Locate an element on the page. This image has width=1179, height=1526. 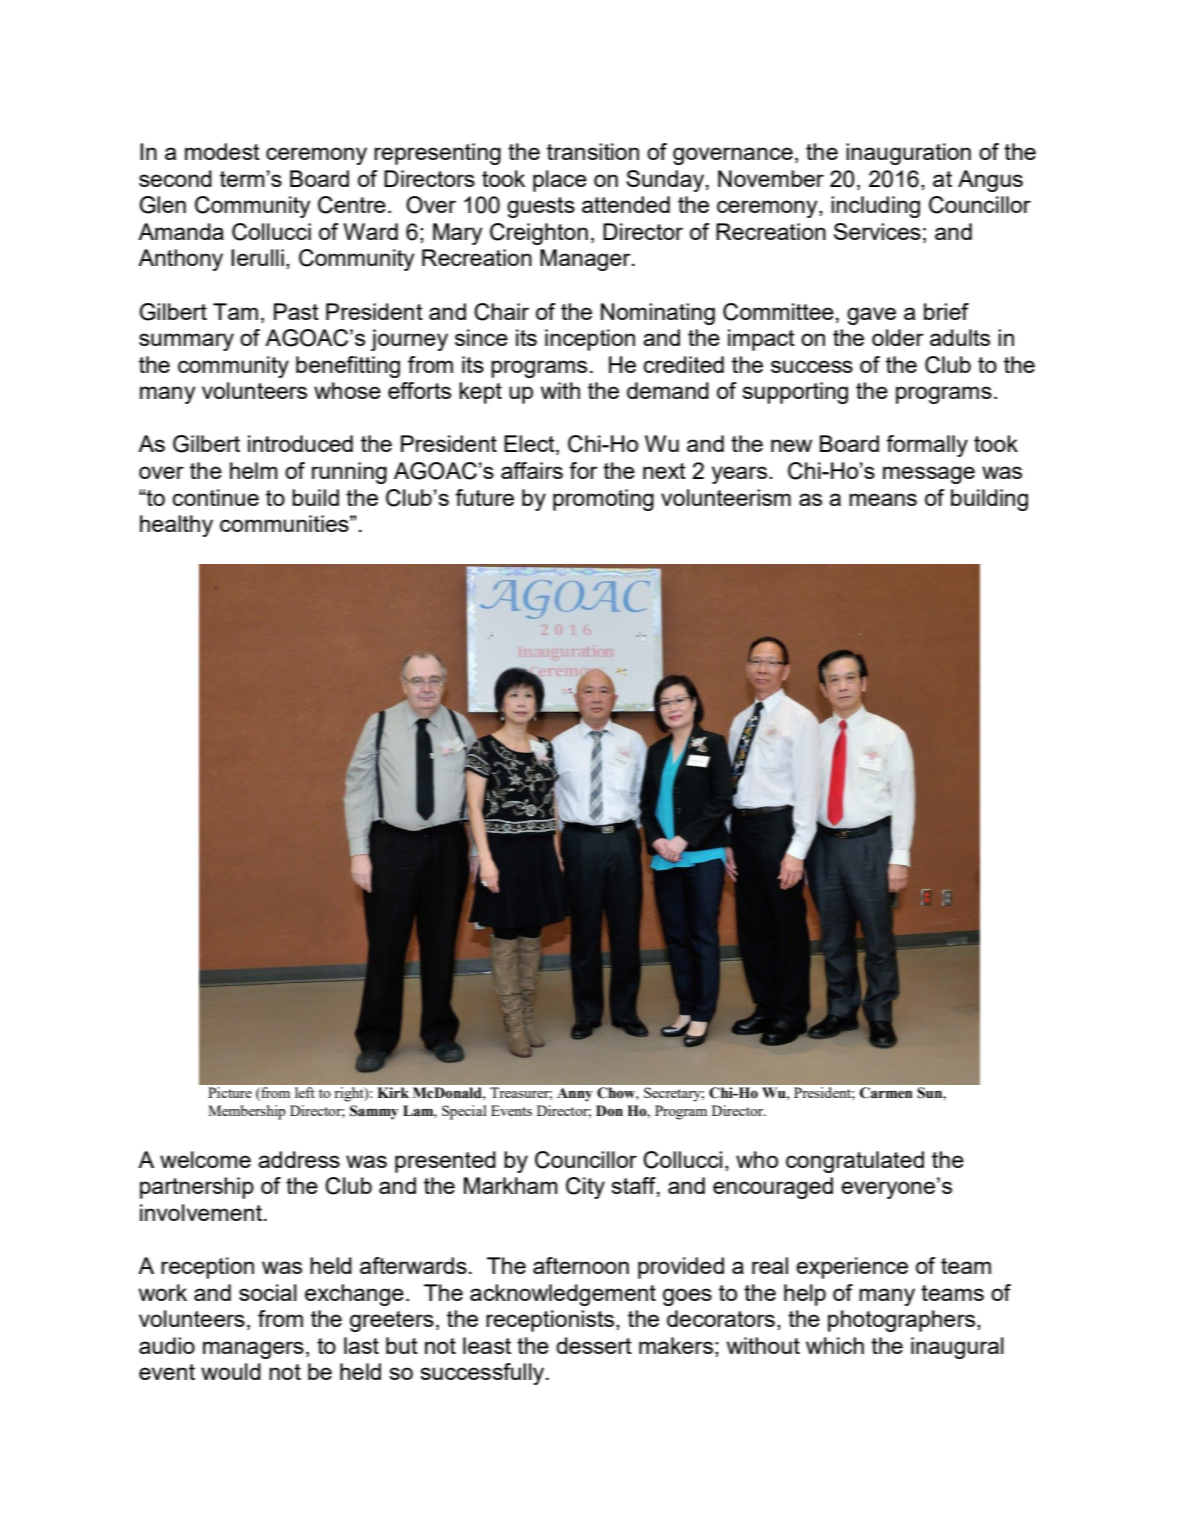
healthy is located at coordinates (176, 526).
